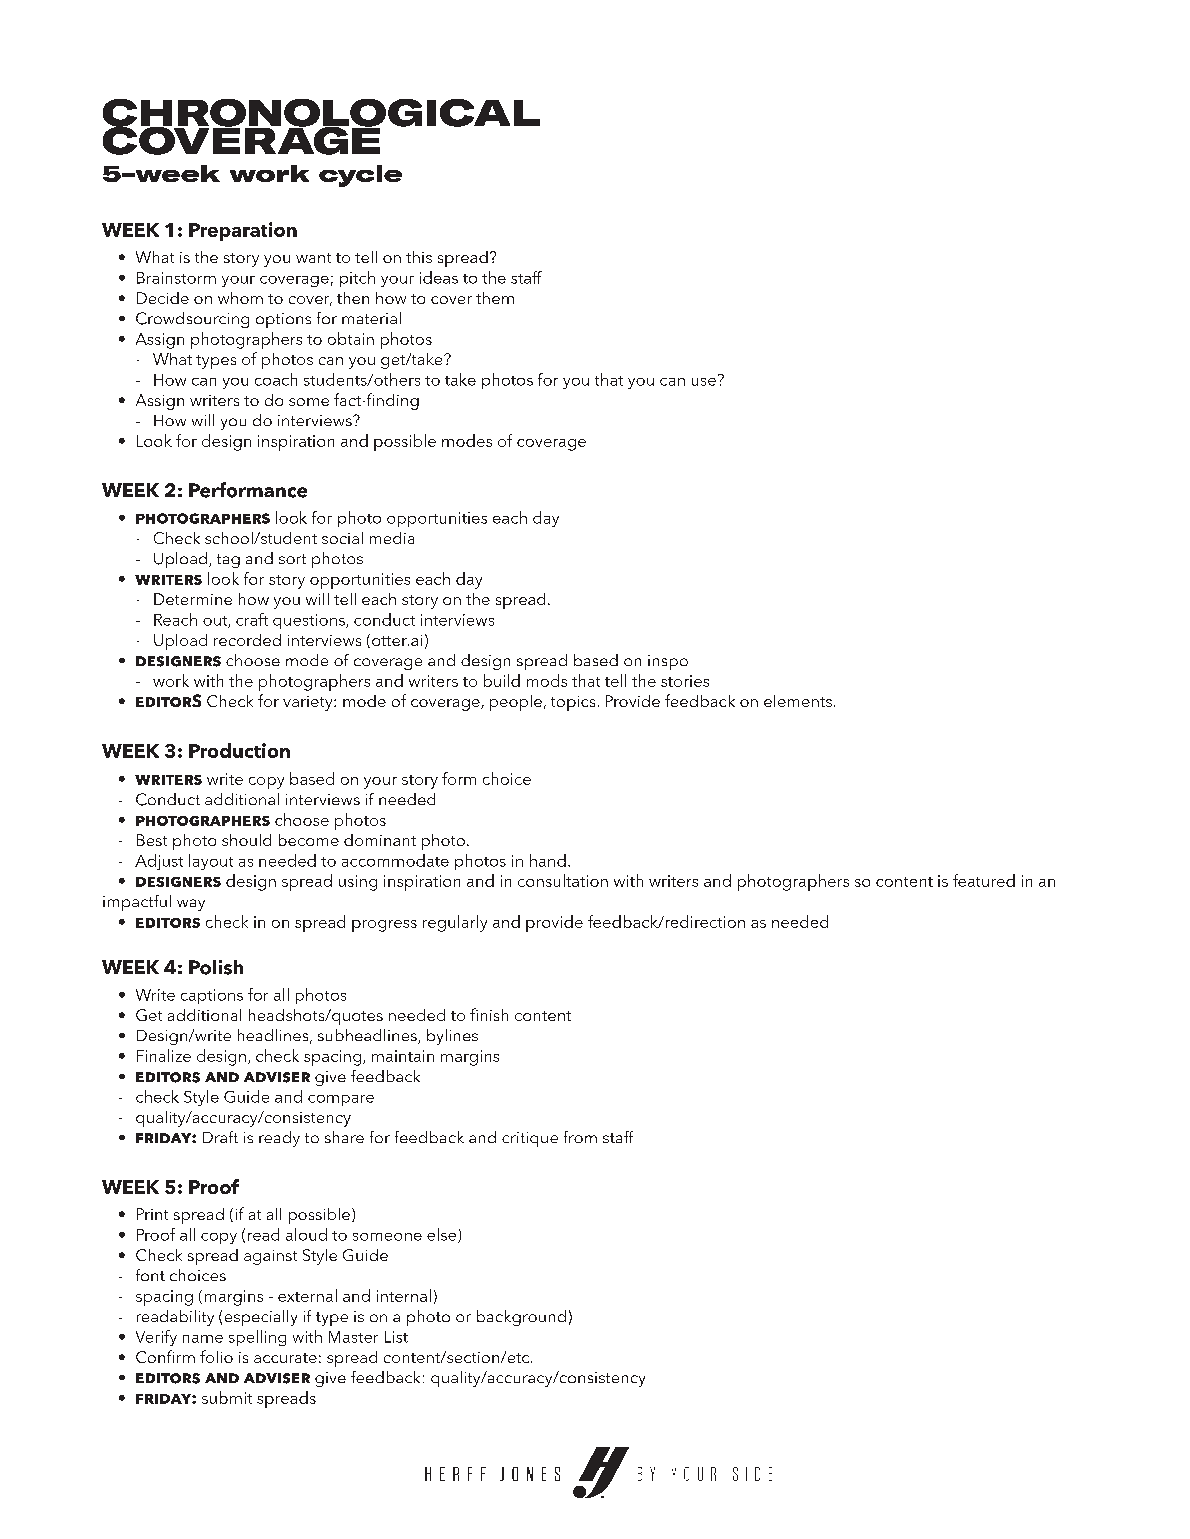 This page has height=1539, width=1190. What do you see at coordinates (798, 701) in the page?
I see `elements` at bounding box center [798, 701].
